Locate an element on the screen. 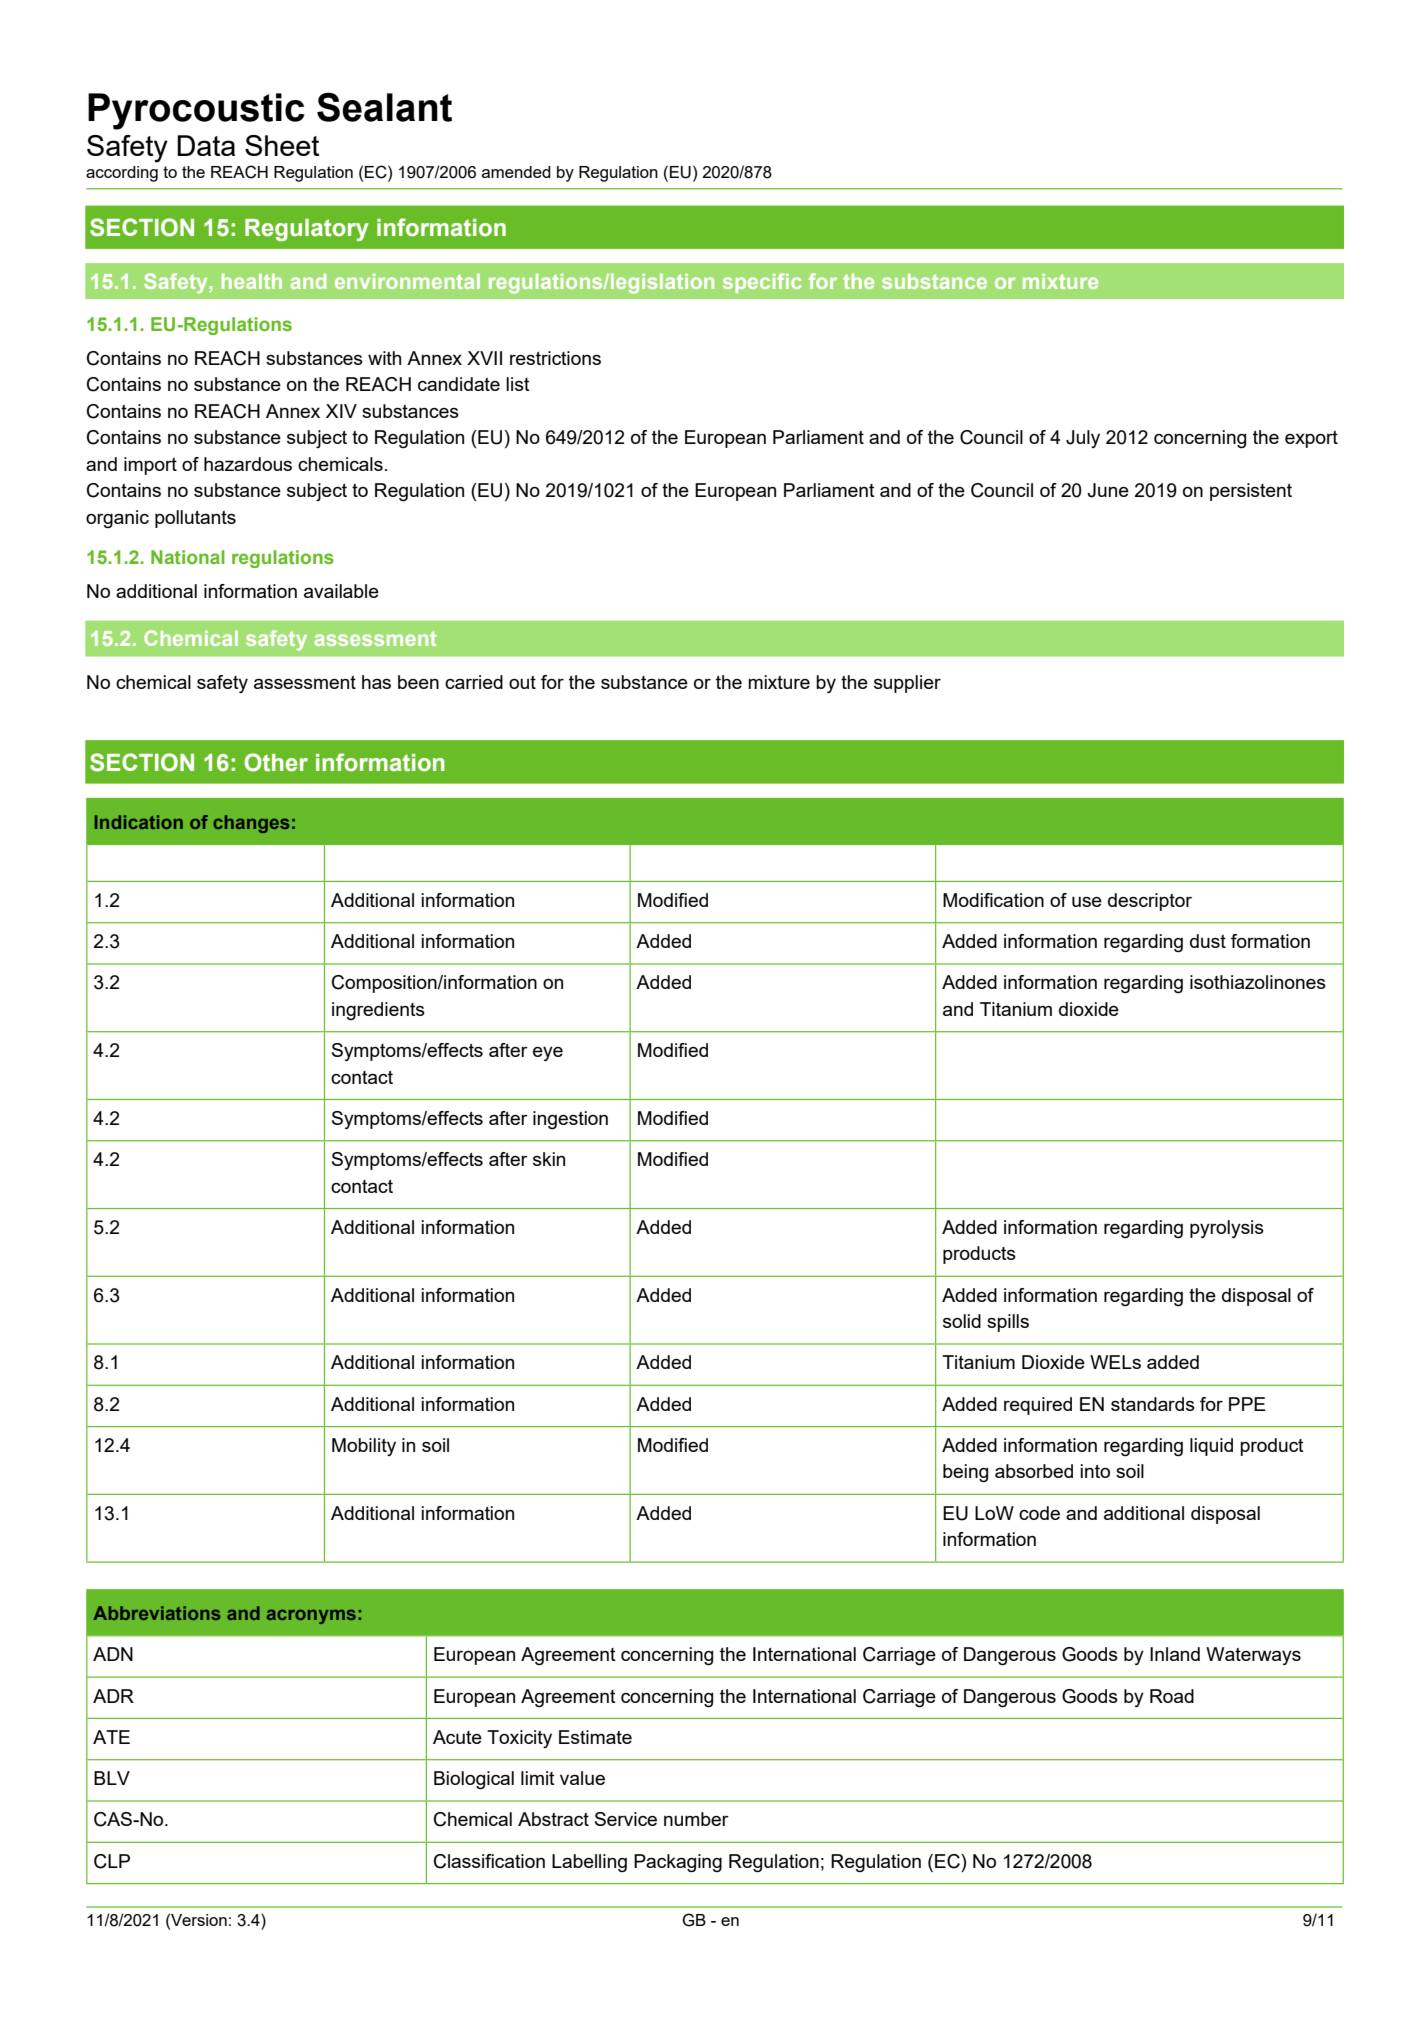 This screenshot has width=1426, height=2017. number is located at coordinates (696, 1819).
